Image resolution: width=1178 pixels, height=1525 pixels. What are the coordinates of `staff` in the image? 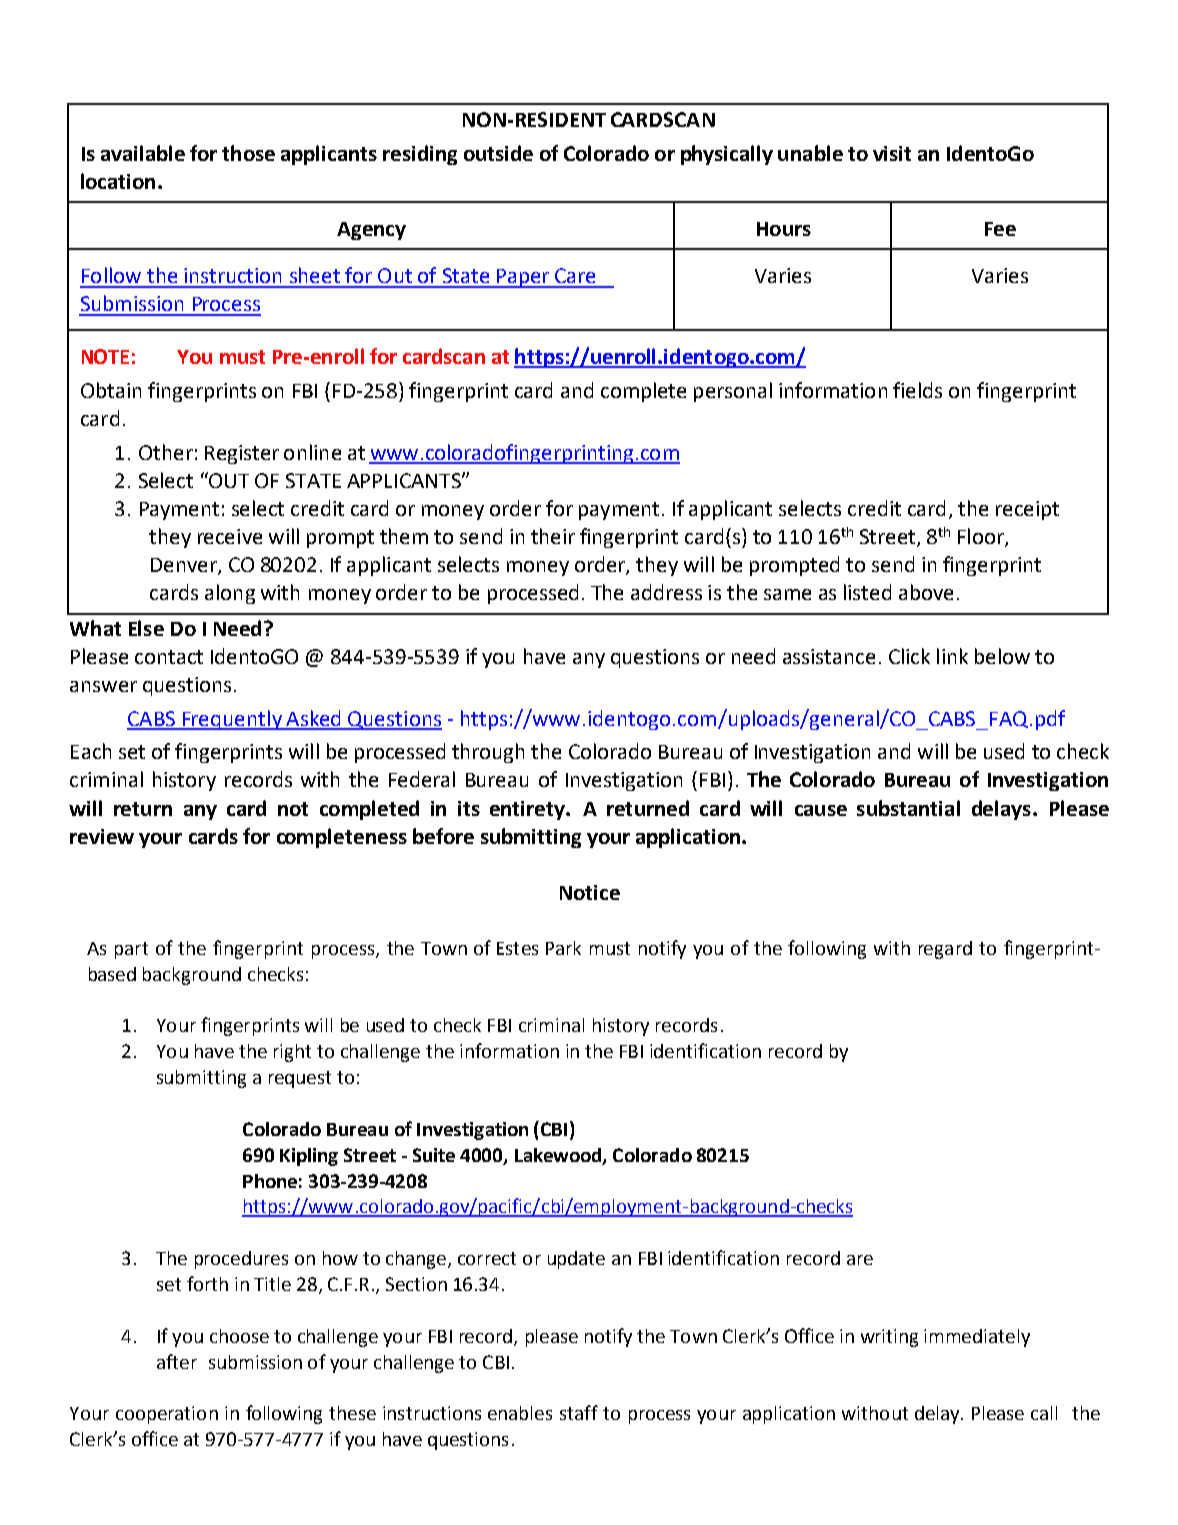 It's located at (579, 1412).
